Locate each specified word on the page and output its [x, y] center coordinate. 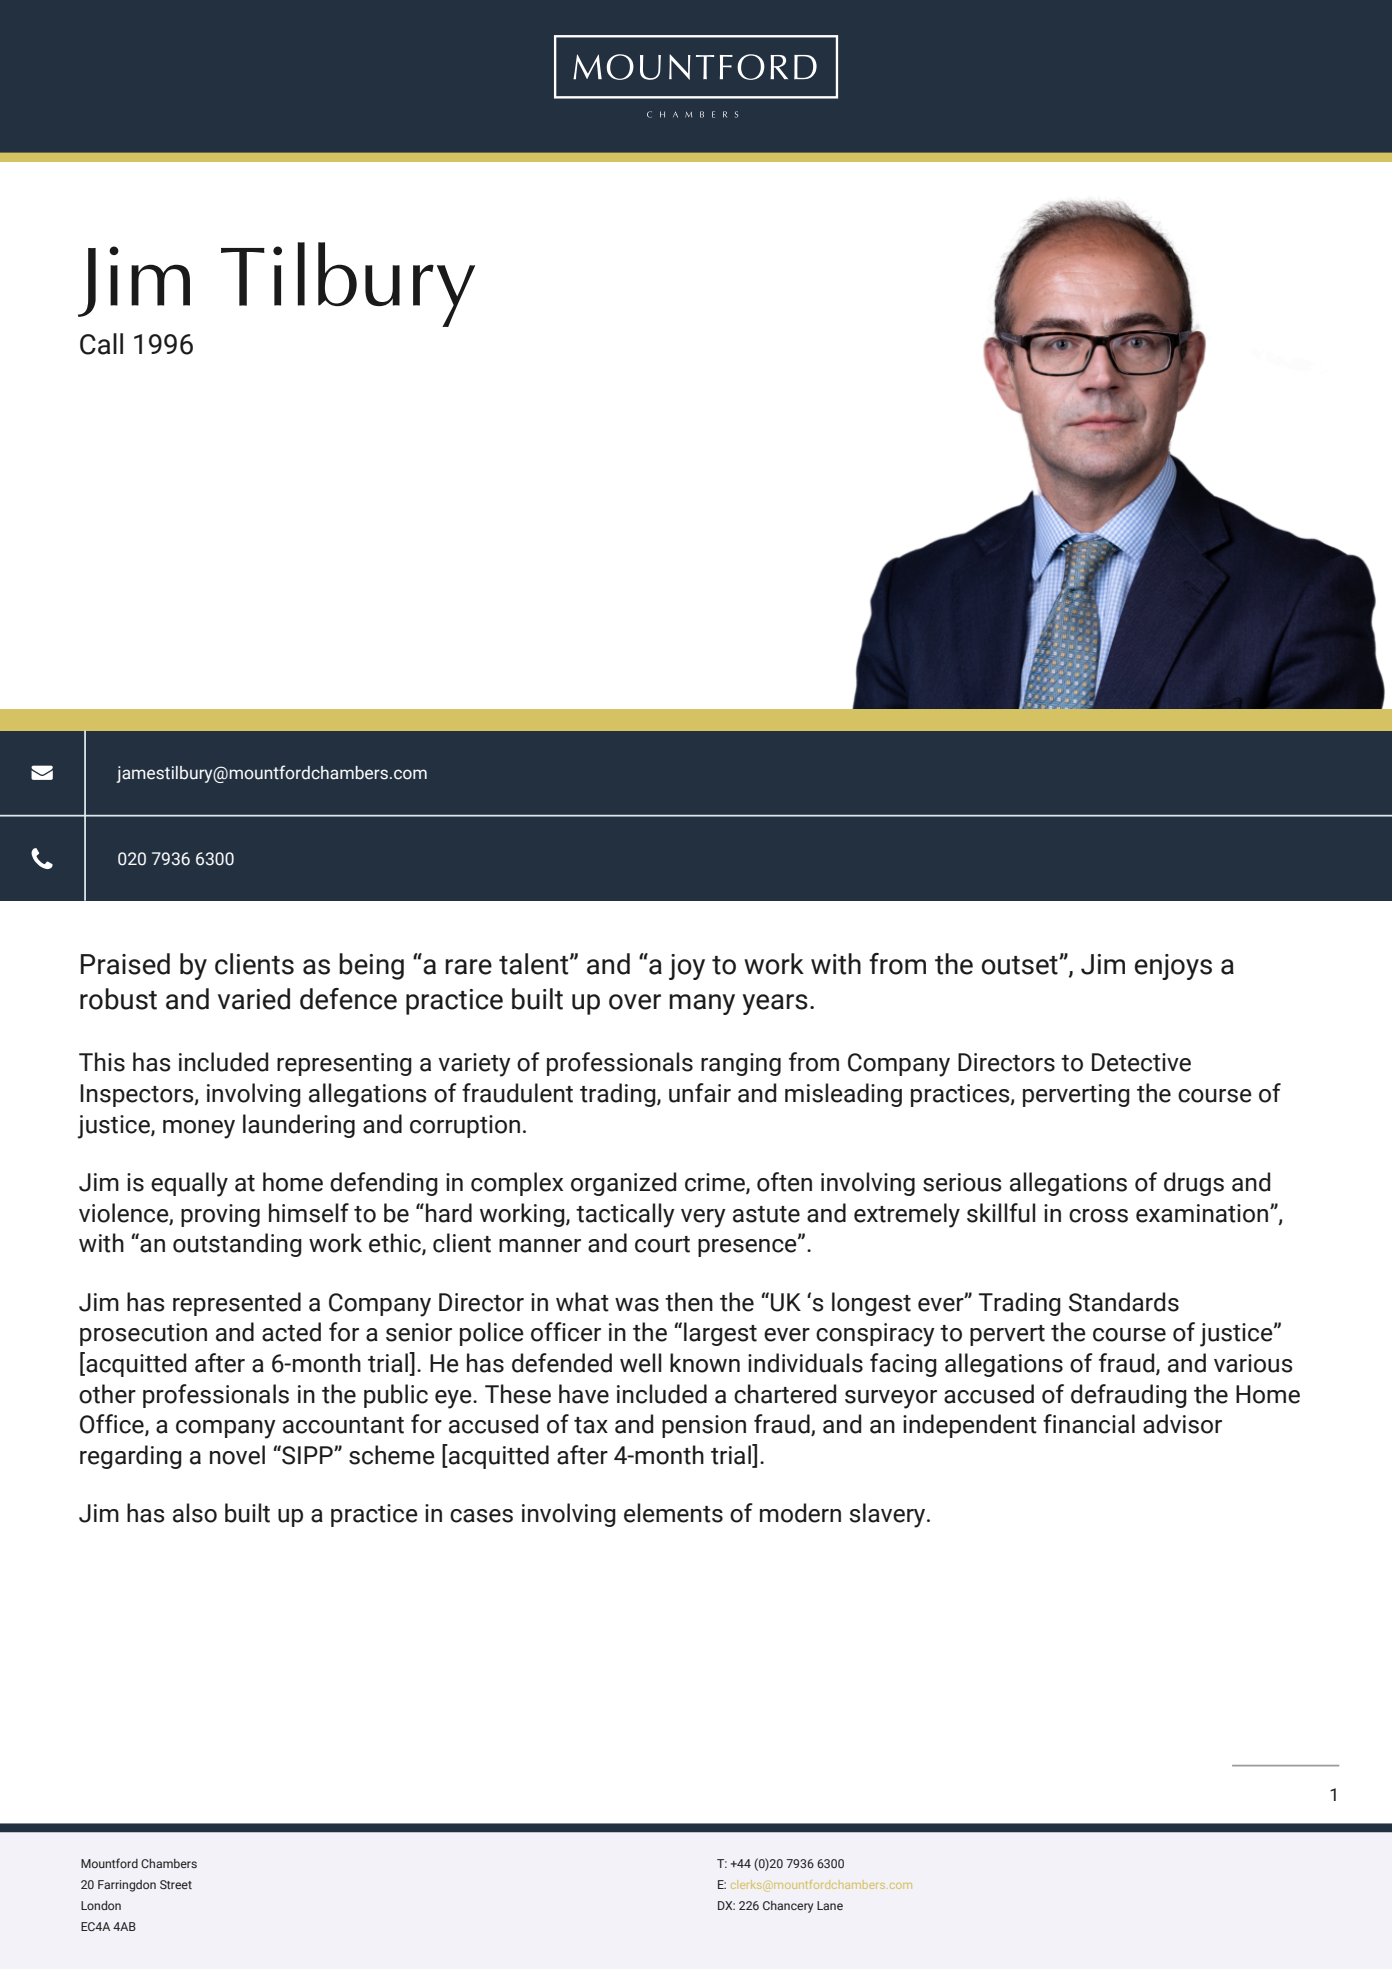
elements [673, 1513]
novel [237, 1455]
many [702, 1004]
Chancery [788, 1907]
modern [800, 1513]
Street [176, 1884]
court [662, 1244]
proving [220, 1215]
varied [254, 999]
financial [1089, 1424]
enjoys [1173, 967]
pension [704, 1426]
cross [1098, 1216]
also [195, 1513]
